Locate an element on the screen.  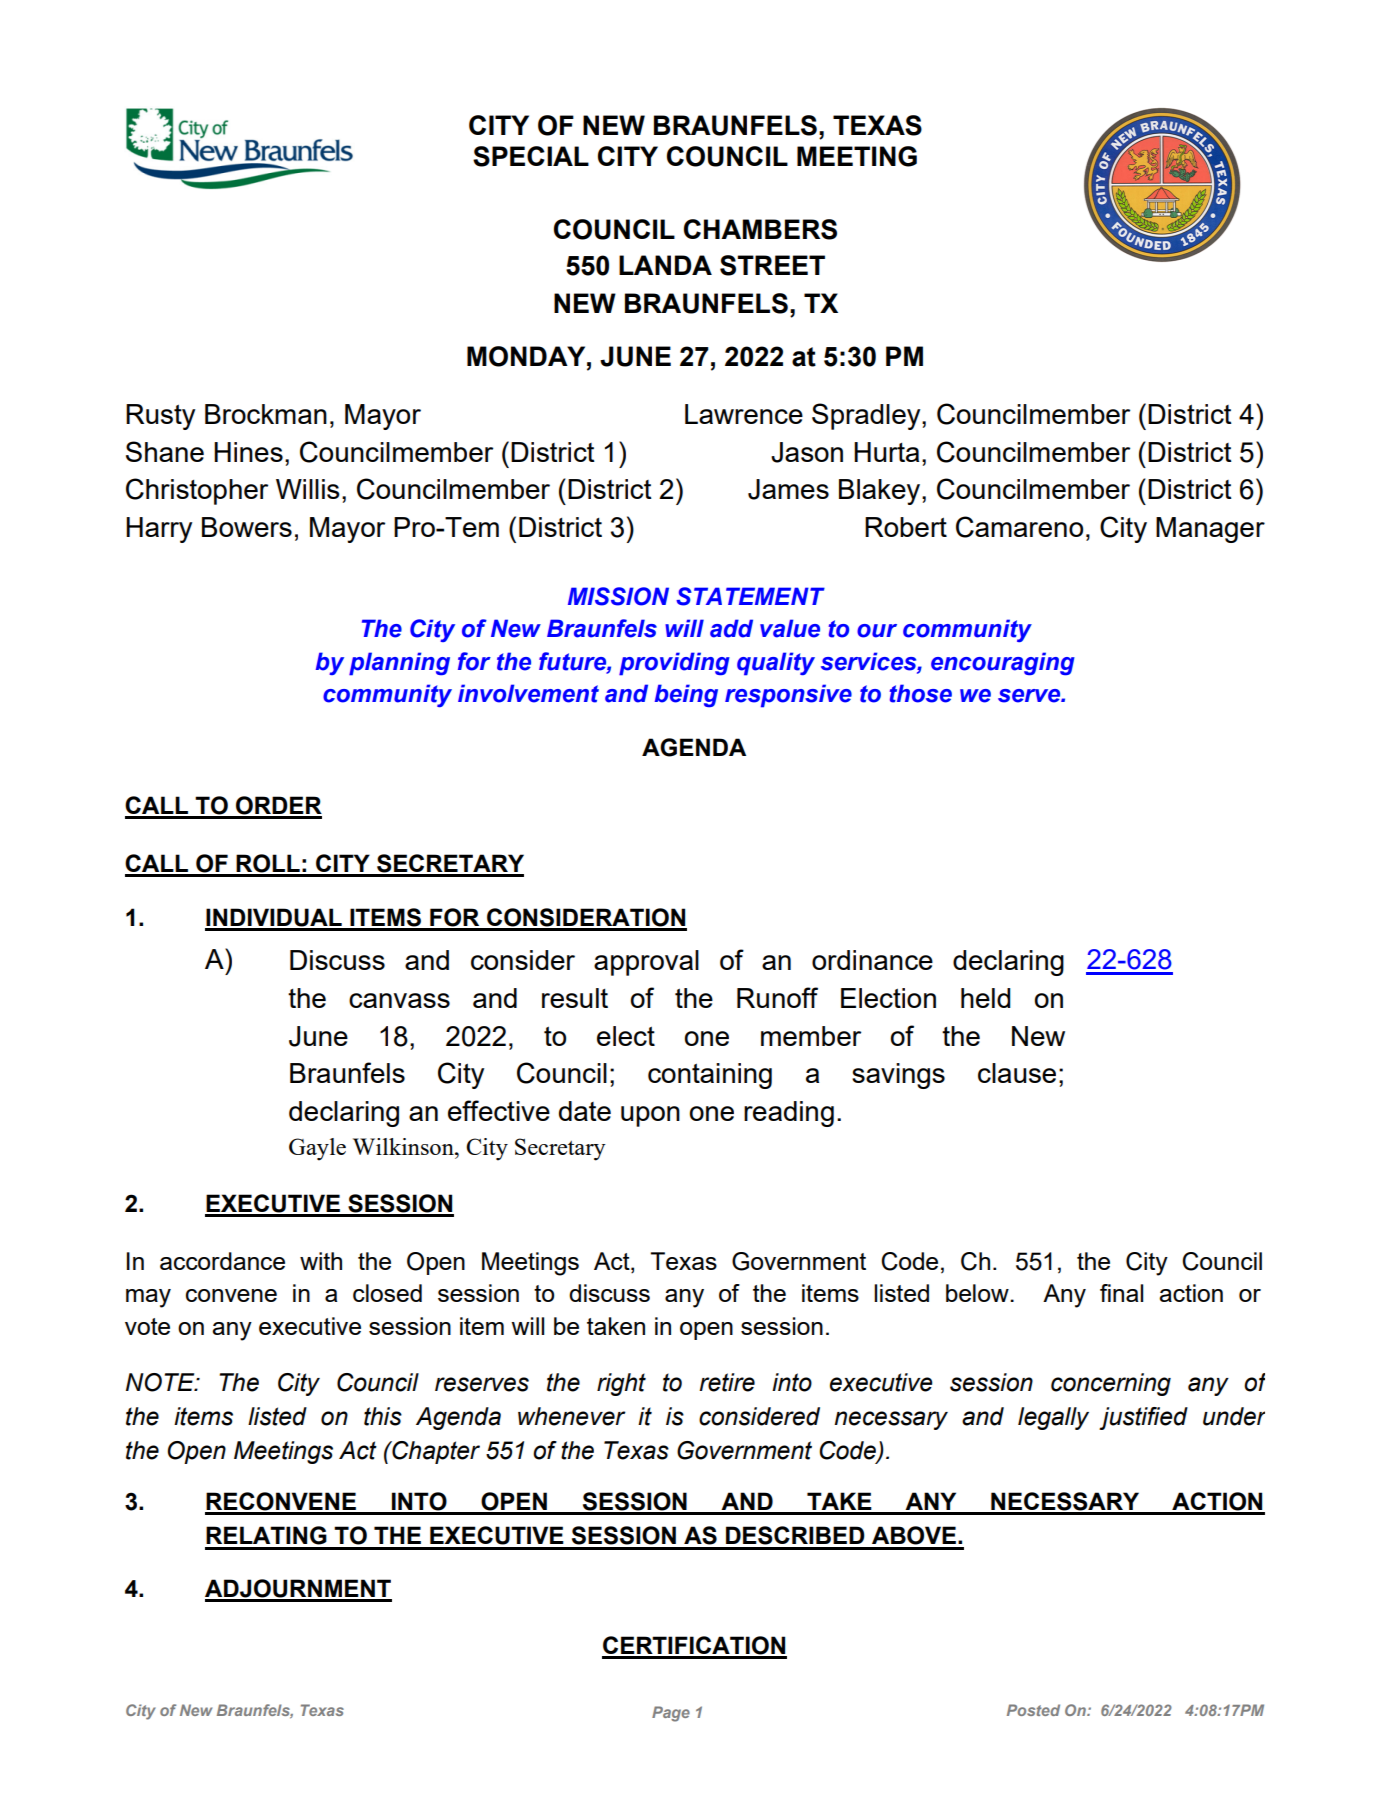
Posted is located at coordinates (1033, 1710).
